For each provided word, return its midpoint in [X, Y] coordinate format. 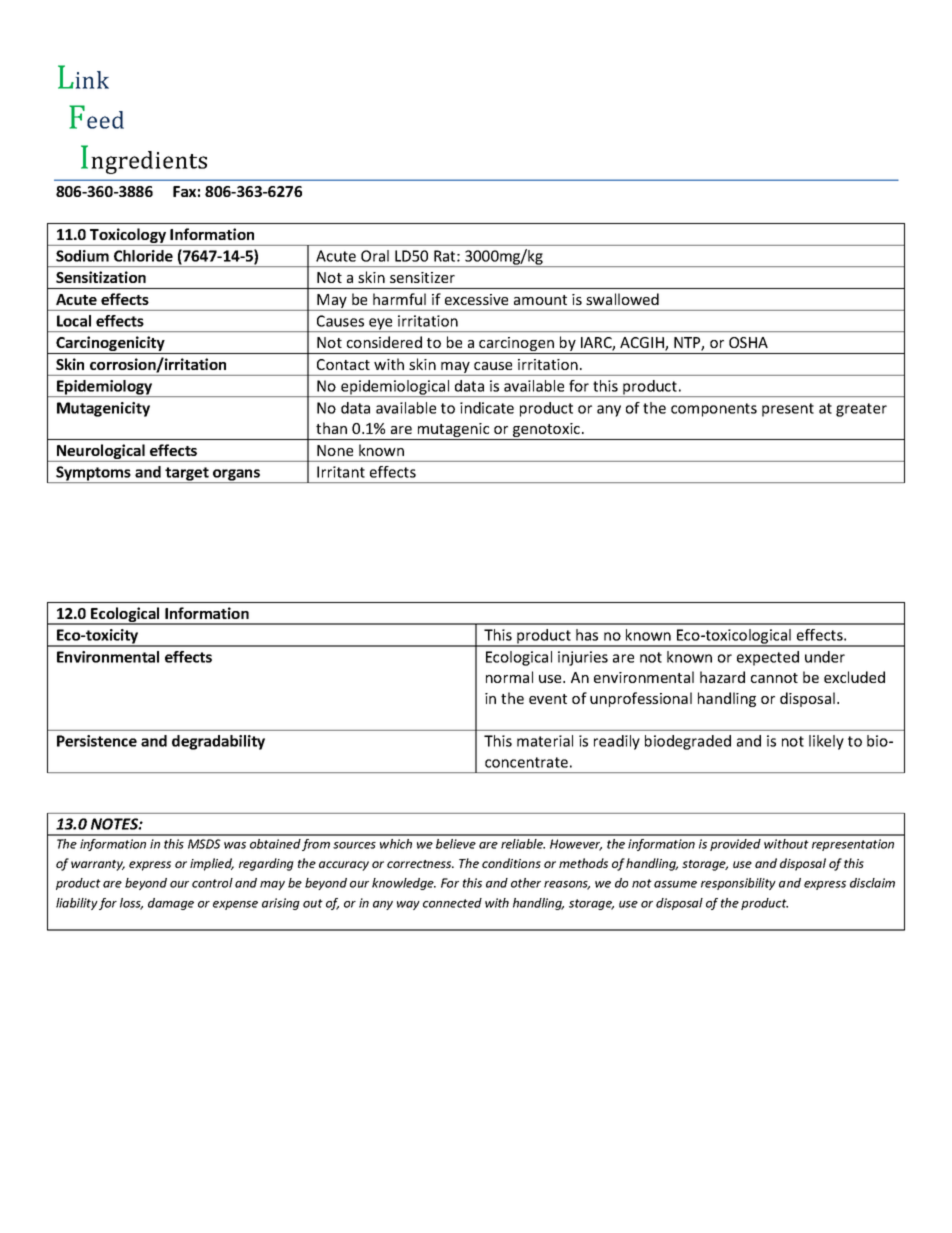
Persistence [97, 741]
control [212, 883]
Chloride [143, 256]
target [187, 475]
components [714, 410]
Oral [375, 256]
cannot [774, 678]
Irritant [341, 472]
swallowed [622, 299]
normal [509, 677]
